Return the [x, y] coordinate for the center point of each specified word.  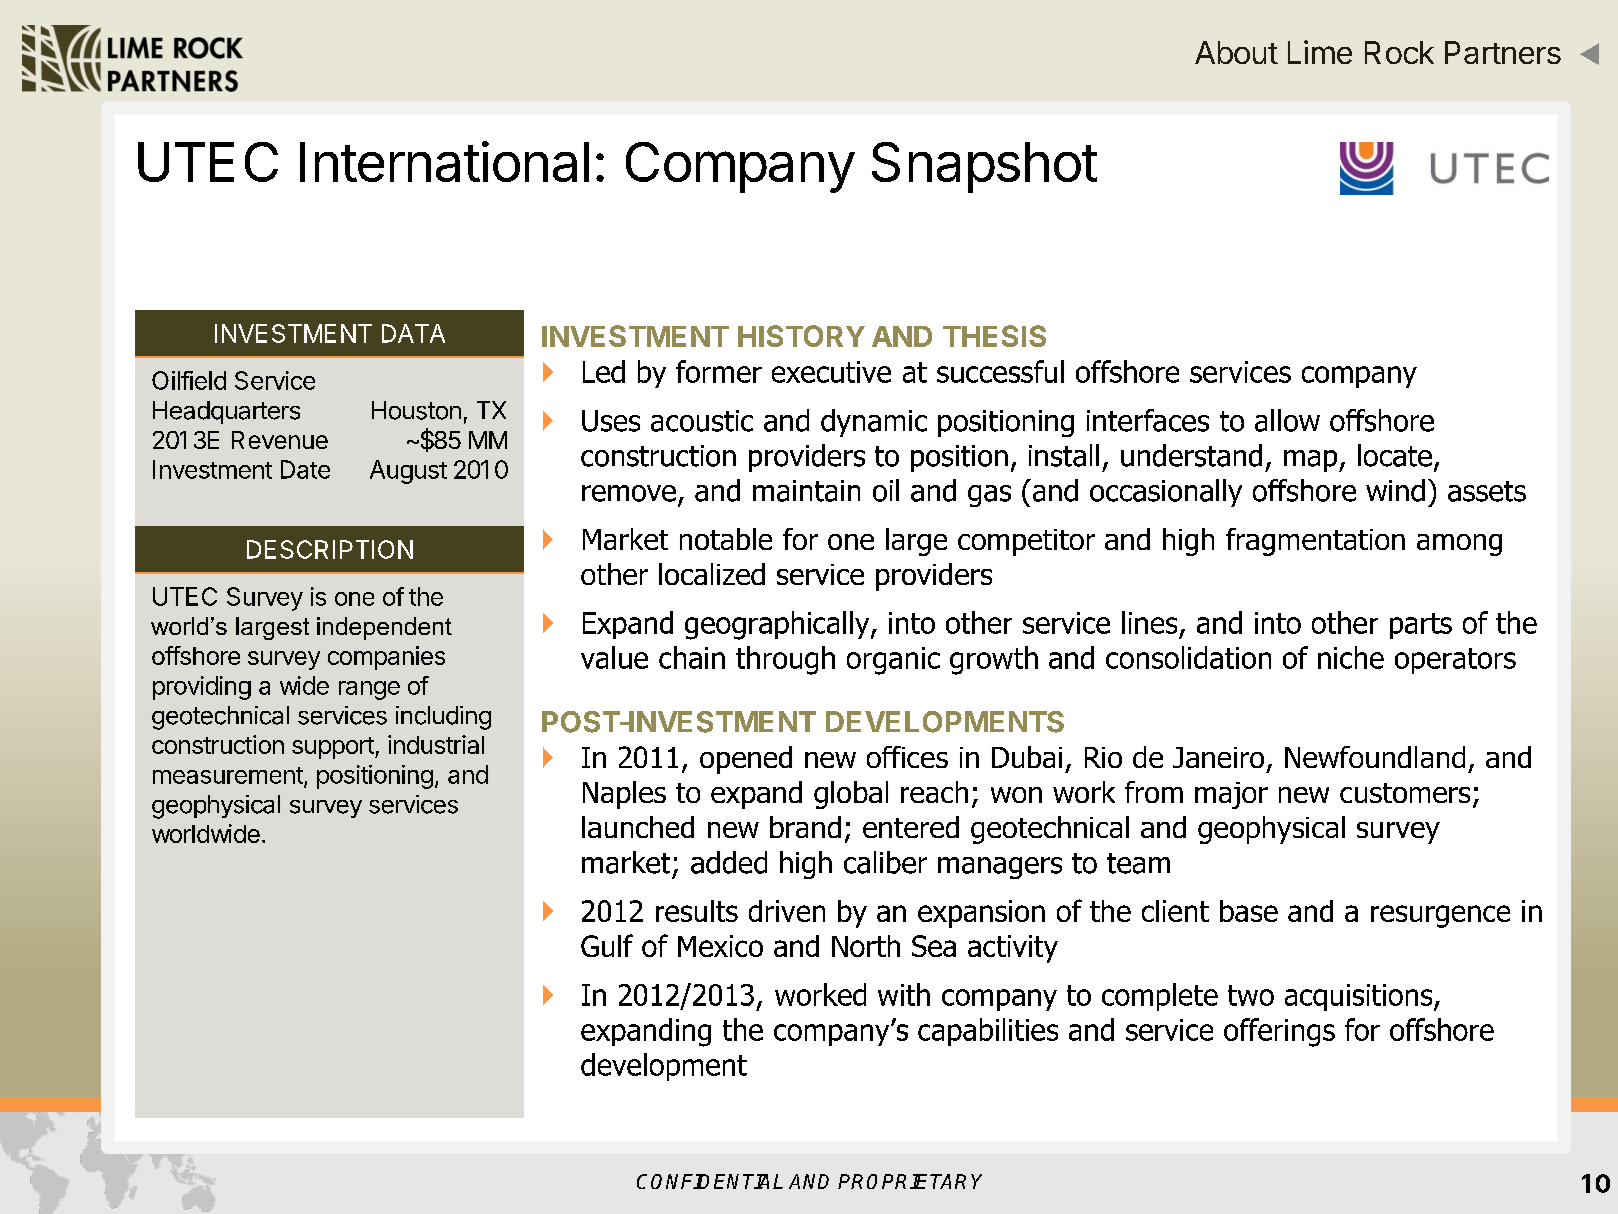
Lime [1320, 52]
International [444, 161]
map [1312, 461]
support [334, 748]
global [851, 795]
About [1236, 52]
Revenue [280, 440]
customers [1405, 793]
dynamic [874, 423]
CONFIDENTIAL [710, 1181]
